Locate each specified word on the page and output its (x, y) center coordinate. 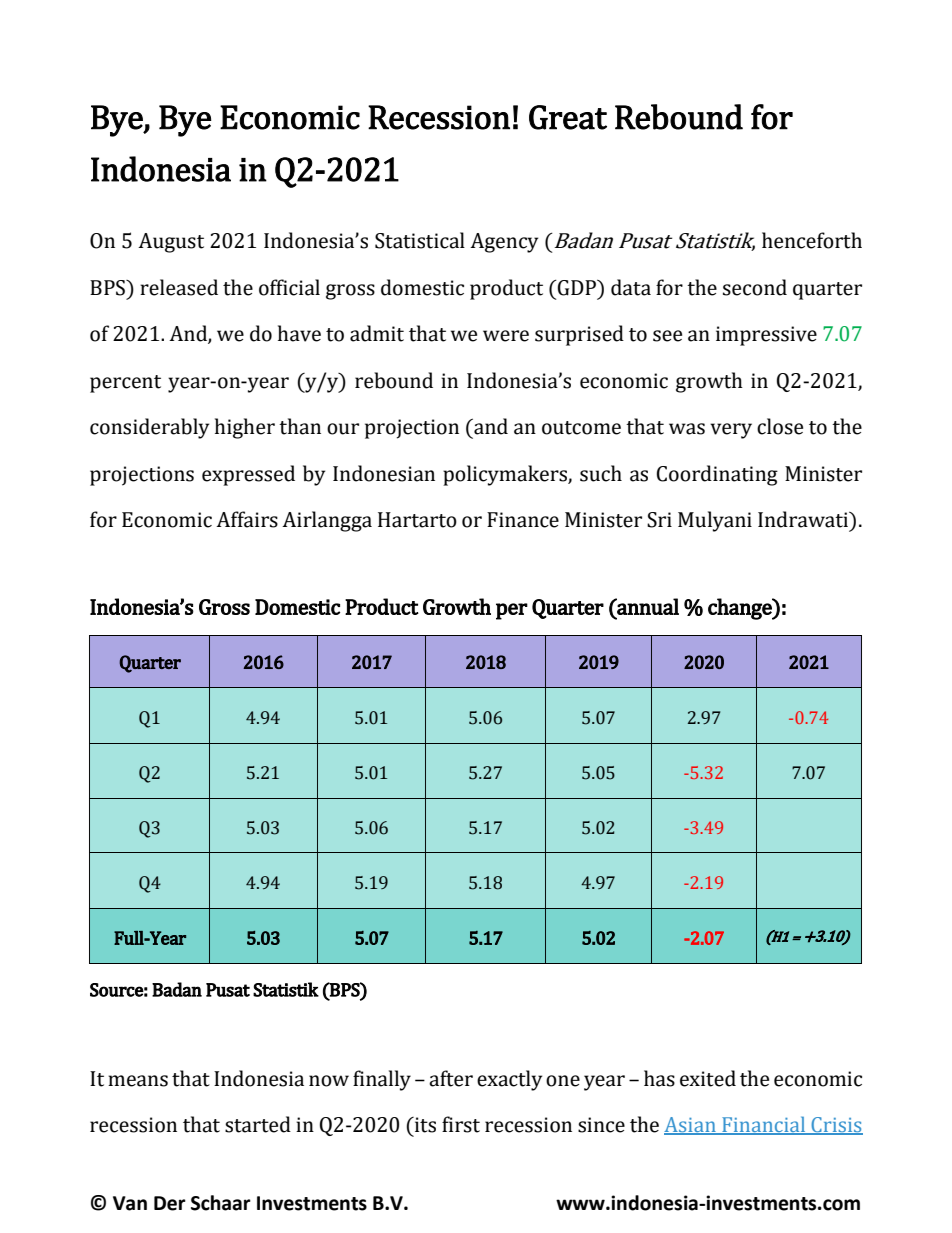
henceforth (812, 240)
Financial (764, 1125)
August (171, 243)
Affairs (247, 519)
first (461, 1124)
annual (647, 606)
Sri (659, 520)
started (258, 1124)
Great (568, 117)
